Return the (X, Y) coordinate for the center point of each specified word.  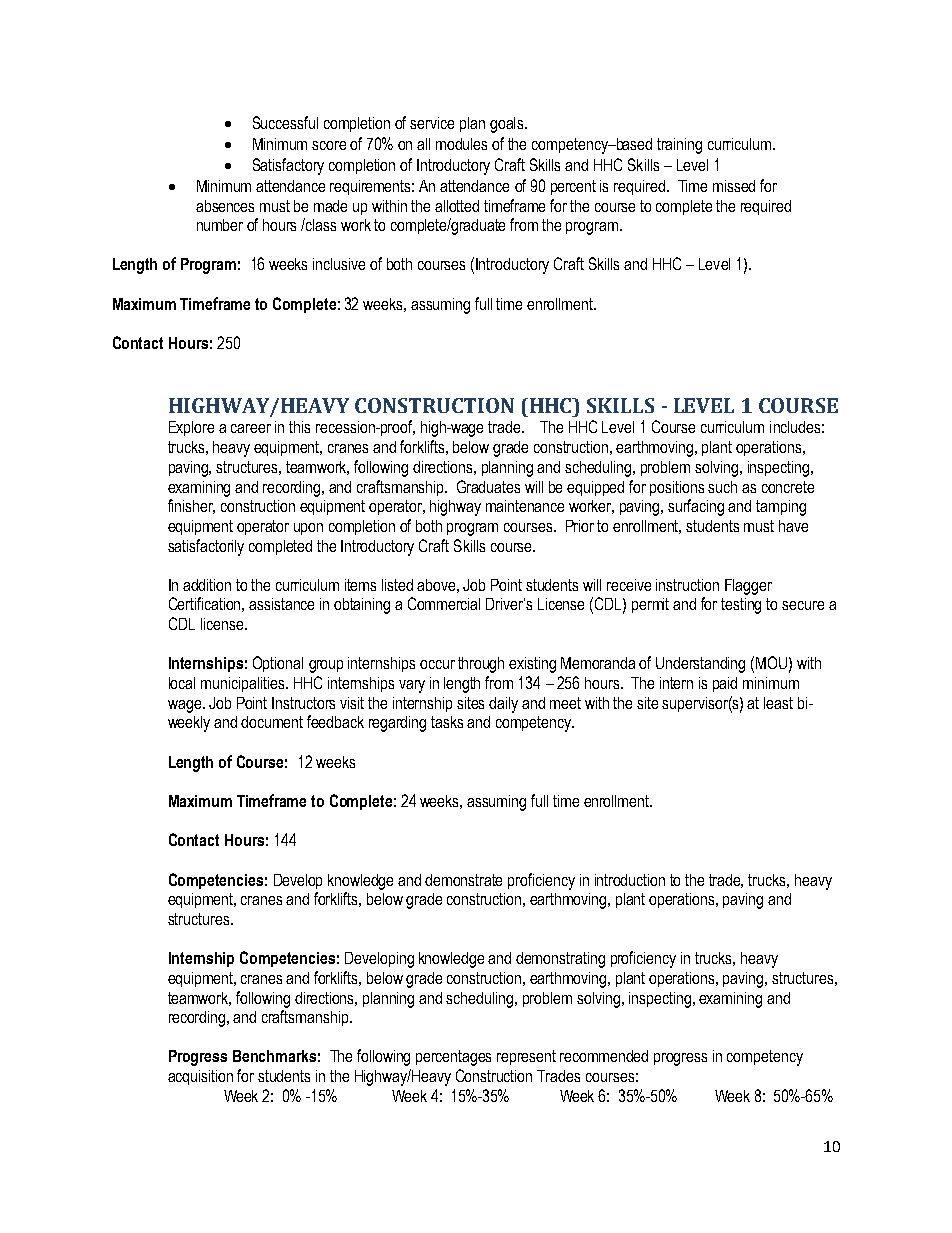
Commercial (444, 603)
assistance (281, 604)
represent (526, 1057)
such (722, 487)
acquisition (200, 1077)
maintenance (525, 506)
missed (734, 186)
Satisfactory (288, 166)
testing (741, 606)
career (251, 428)
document (272, 722)
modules (461, 144)
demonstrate (463, 880)
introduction (630, 880)
